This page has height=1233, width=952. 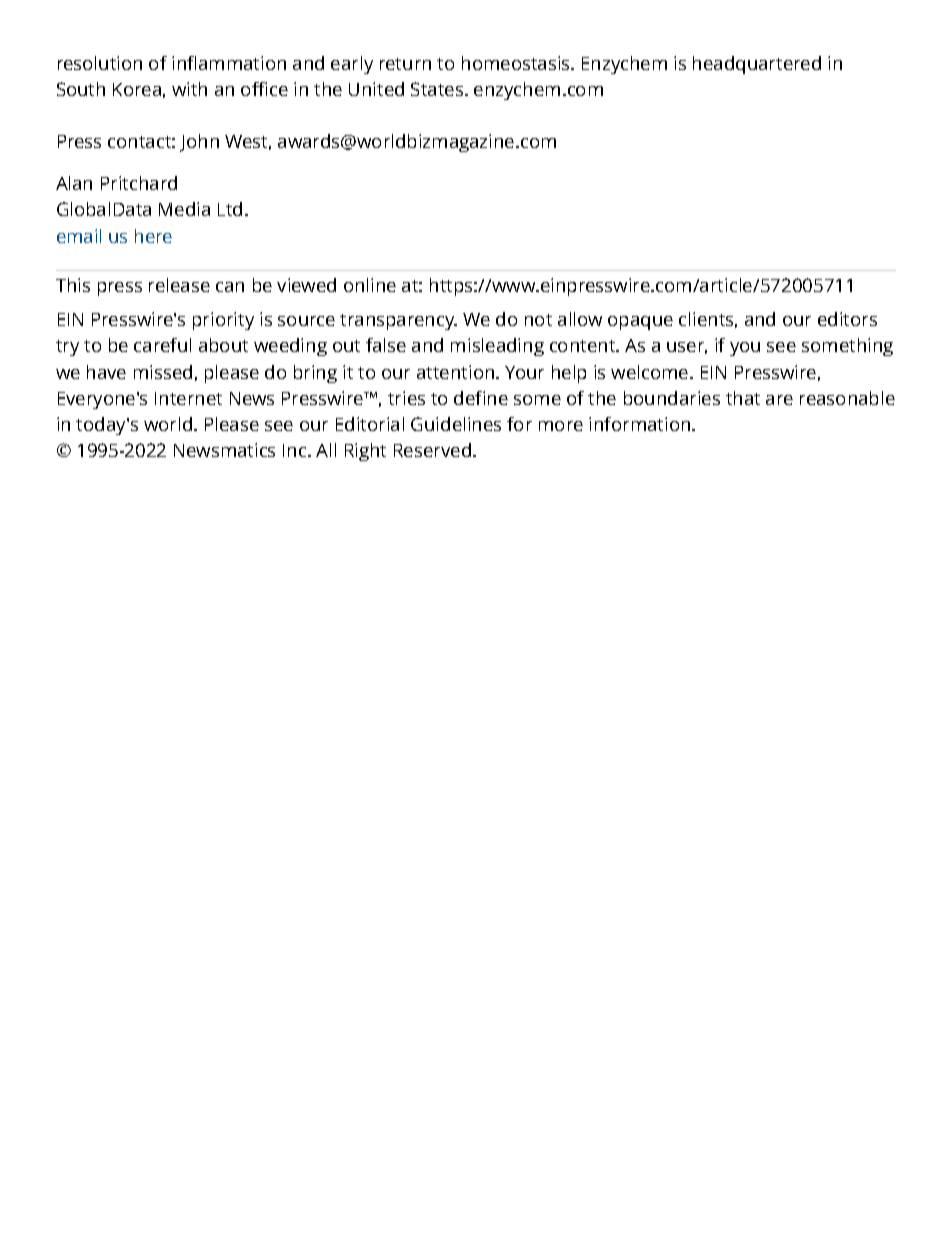 What do you see at coordinates (189, 89) in the page?
I see `with` at bounding box center [189, 89].
